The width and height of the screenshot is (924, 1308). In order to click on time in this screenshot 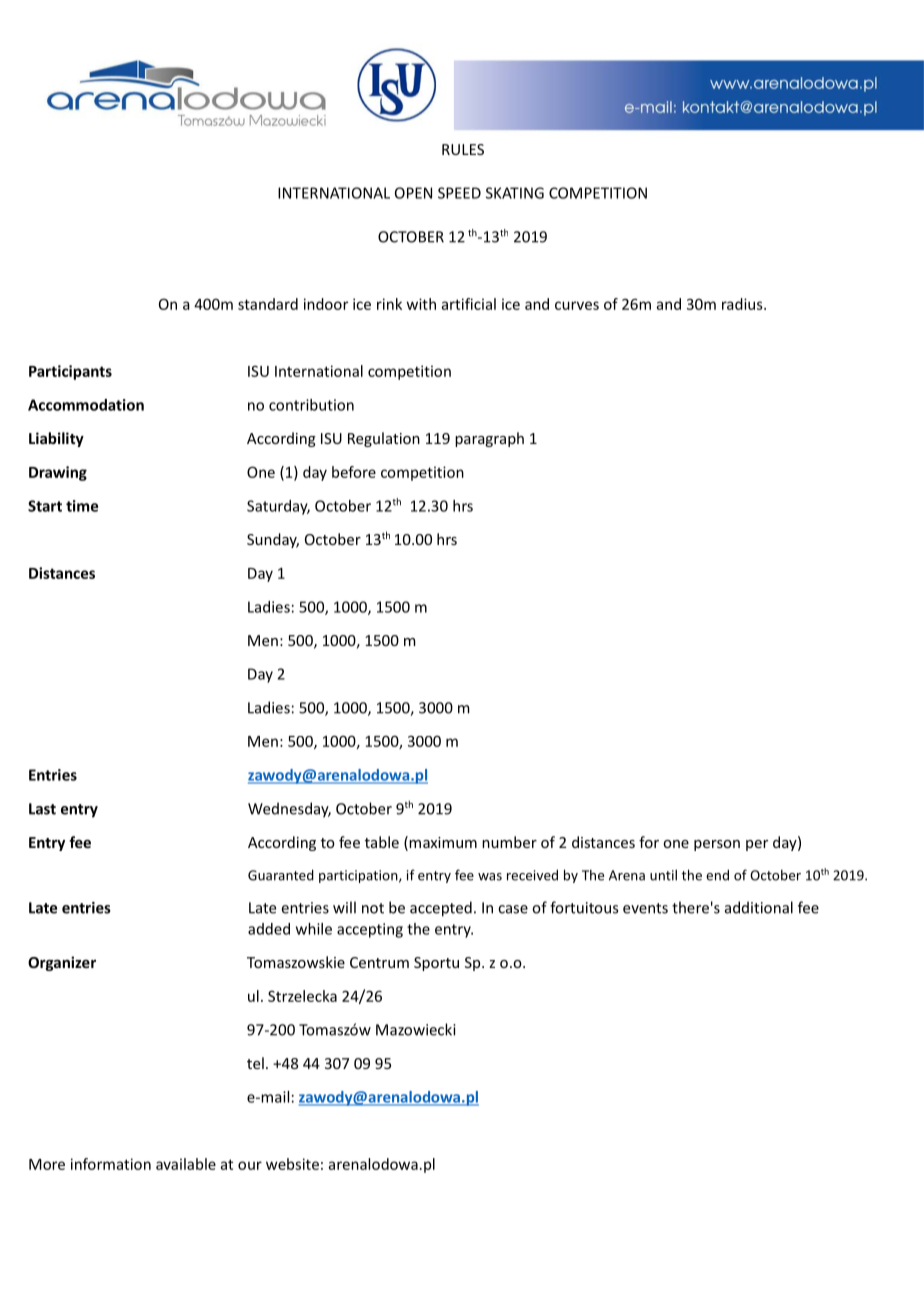, I will do `click(82, 506)`.
